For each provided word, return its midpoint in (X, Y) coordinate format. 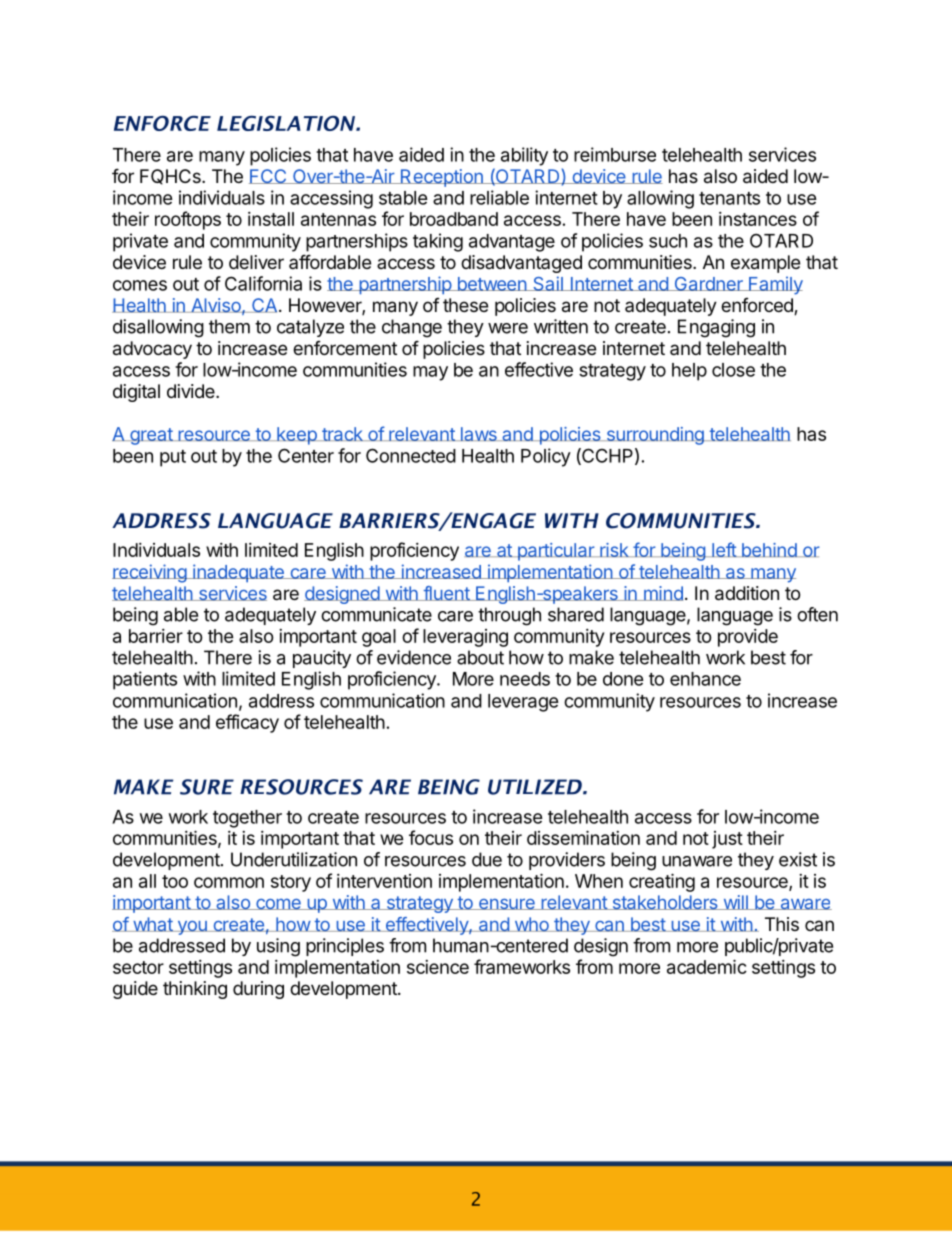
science (438, 967)
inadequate (238, 573)
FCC (269, 176)
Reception (441, 178)
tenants (729, 198)
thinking (195, 990)
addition (747, 593)
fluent (446, 593)
